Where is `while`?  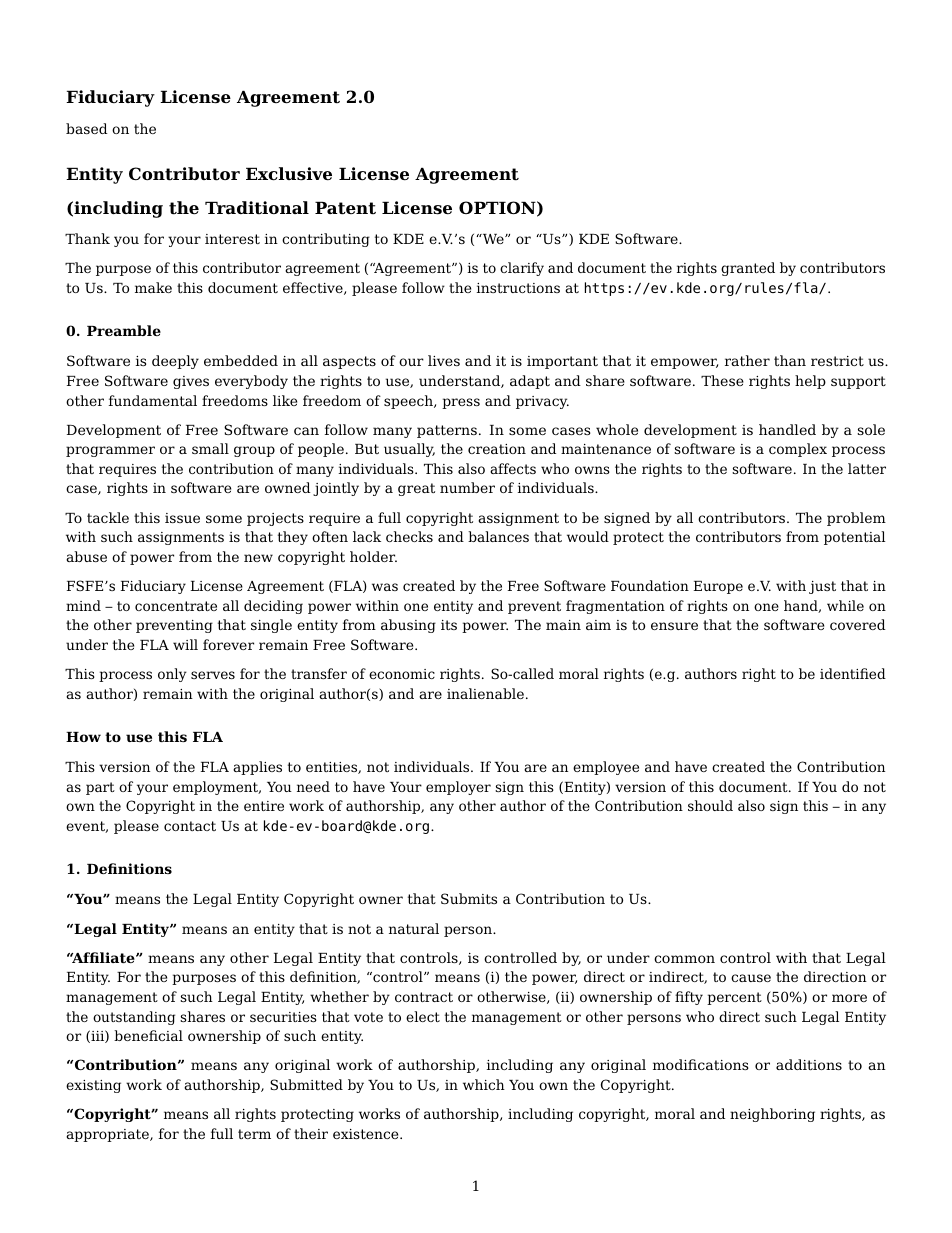
while is located at coordinates (845, 605).
